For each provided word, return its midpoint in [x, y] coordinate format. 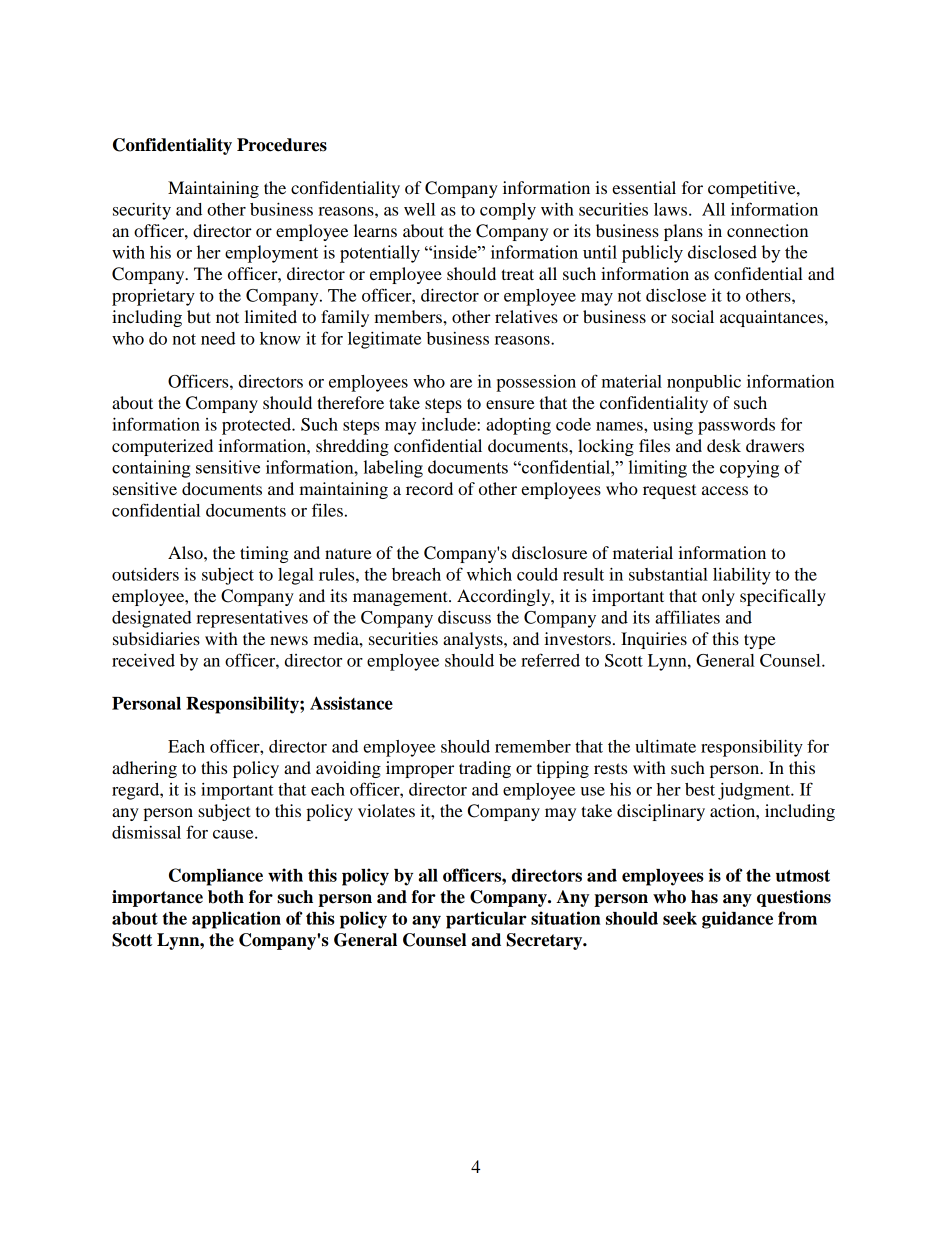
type [760, 641]
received [143, 660]
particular [486, 920]
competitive [753, 189]
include [450, 424]
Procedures [282, 145]
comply [508, 211]
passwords [736, 426]
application [236, 920]
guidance [737, 920]
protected [258, 426]
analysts [474, 640]
